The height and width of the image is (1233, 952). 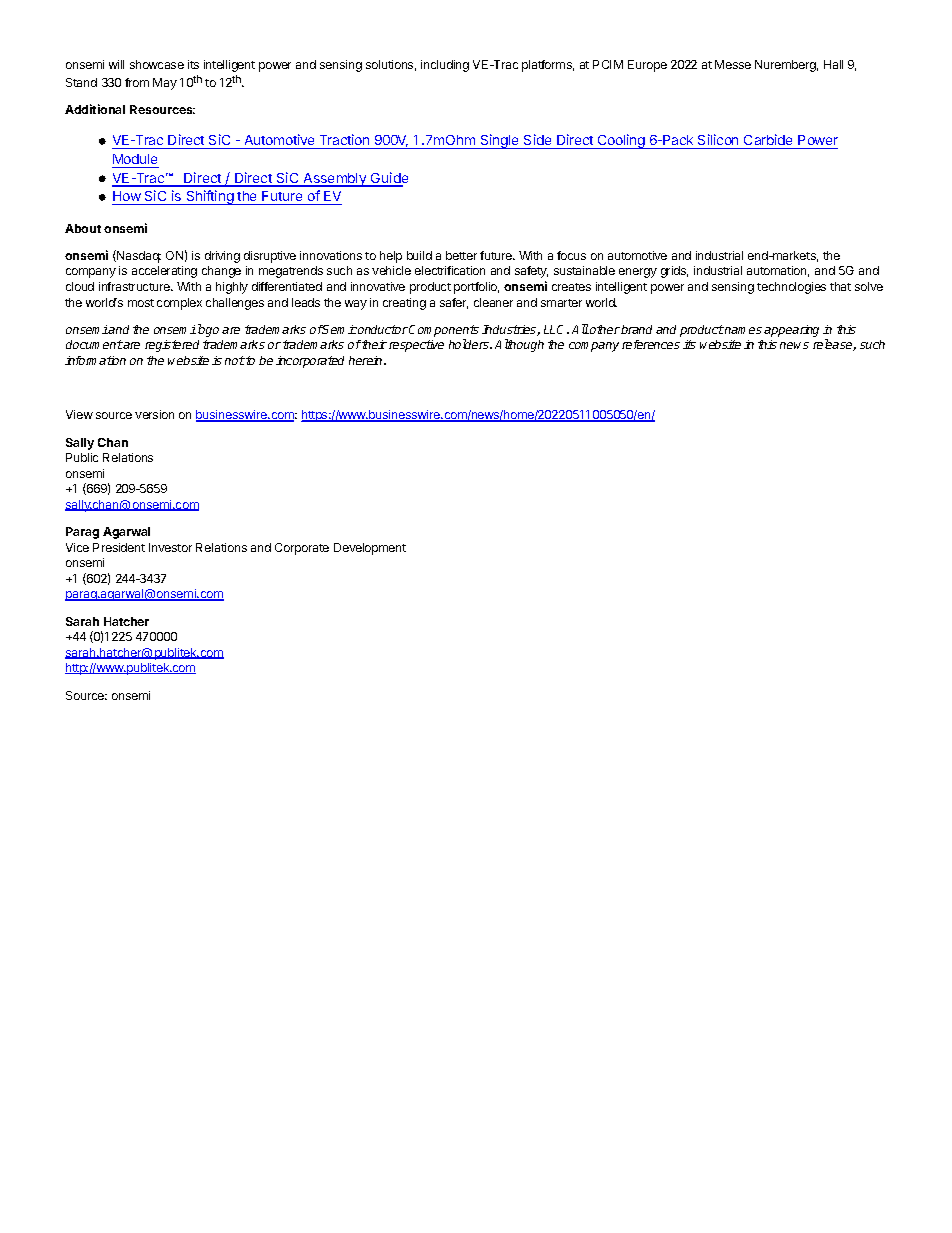 I want to click on release, so click(x=834, y=345).
